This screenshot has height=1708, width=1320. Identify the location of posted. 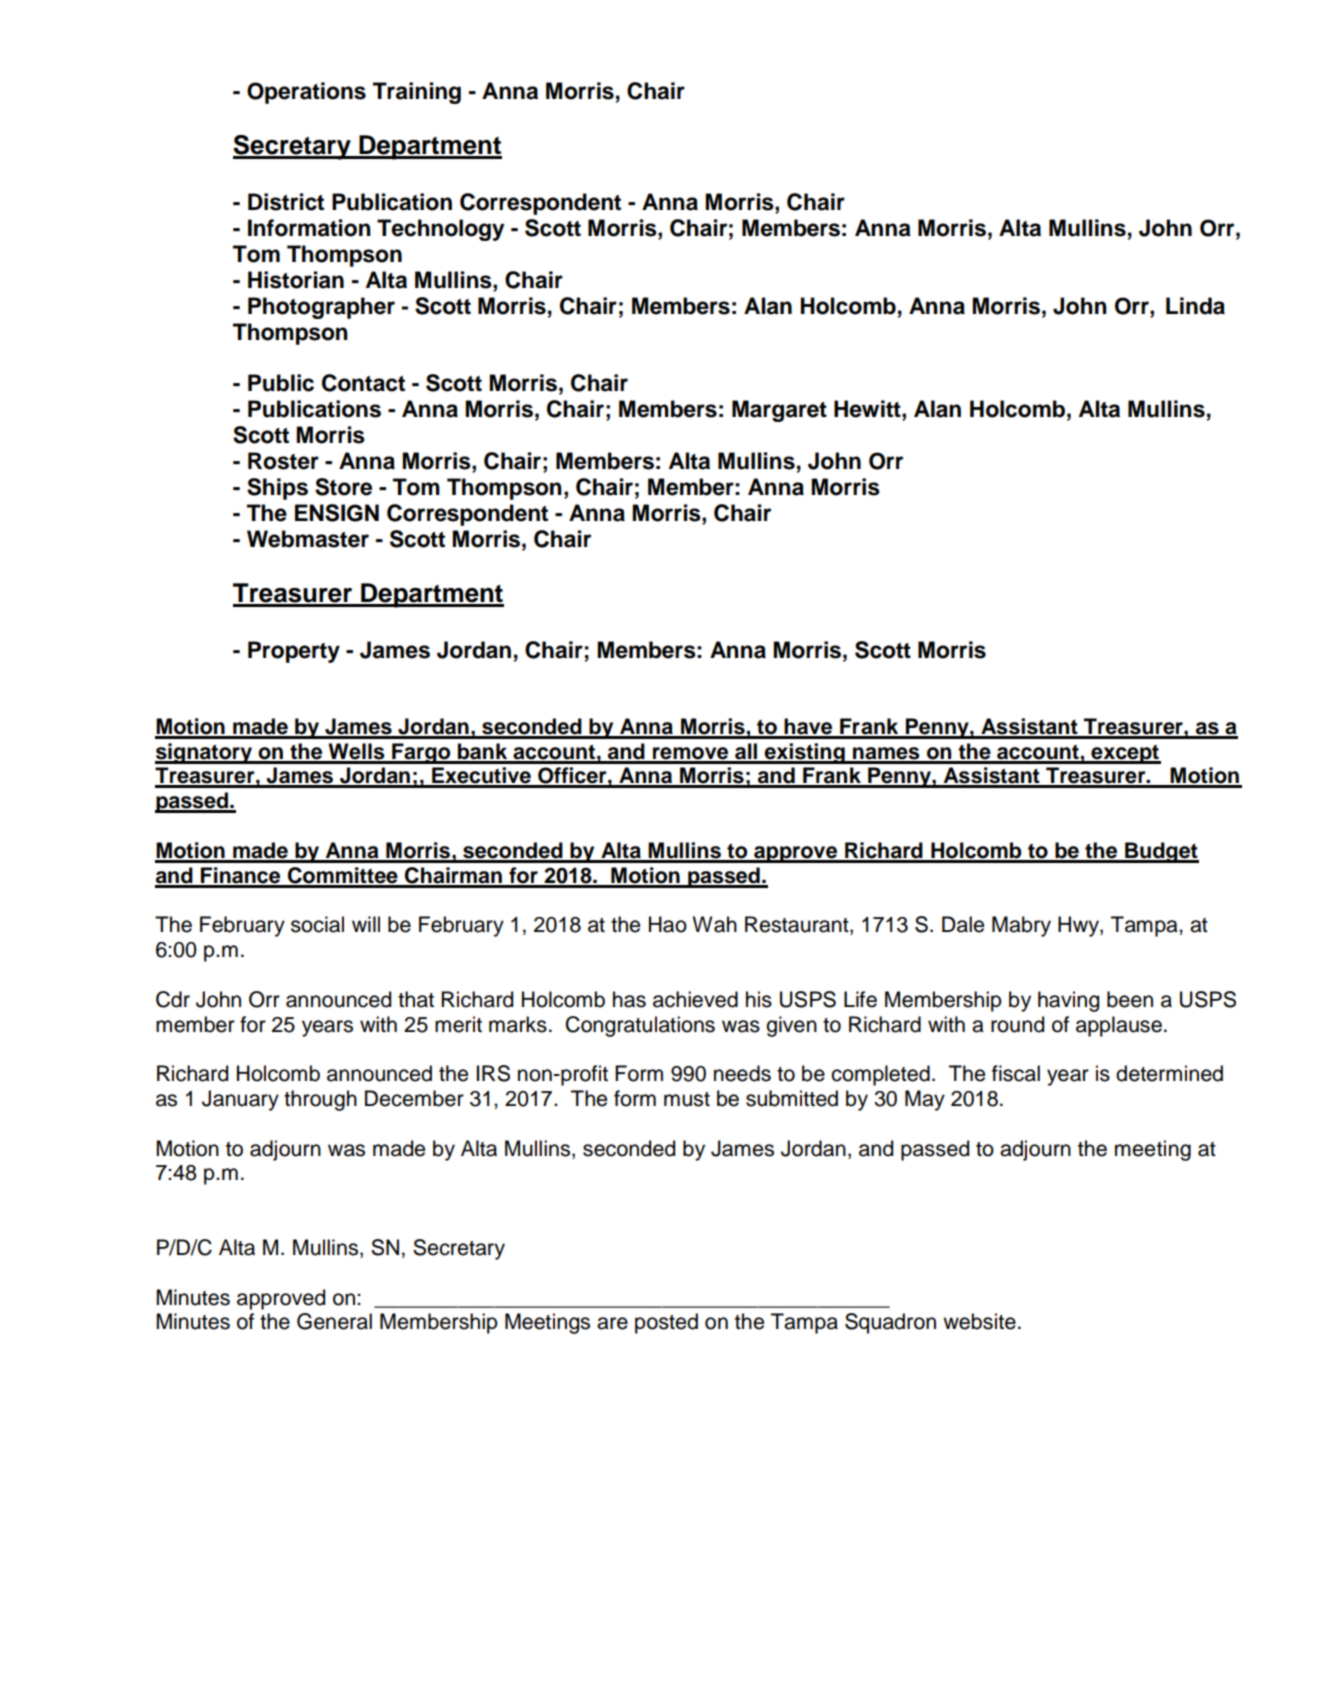
(666, 1323).
